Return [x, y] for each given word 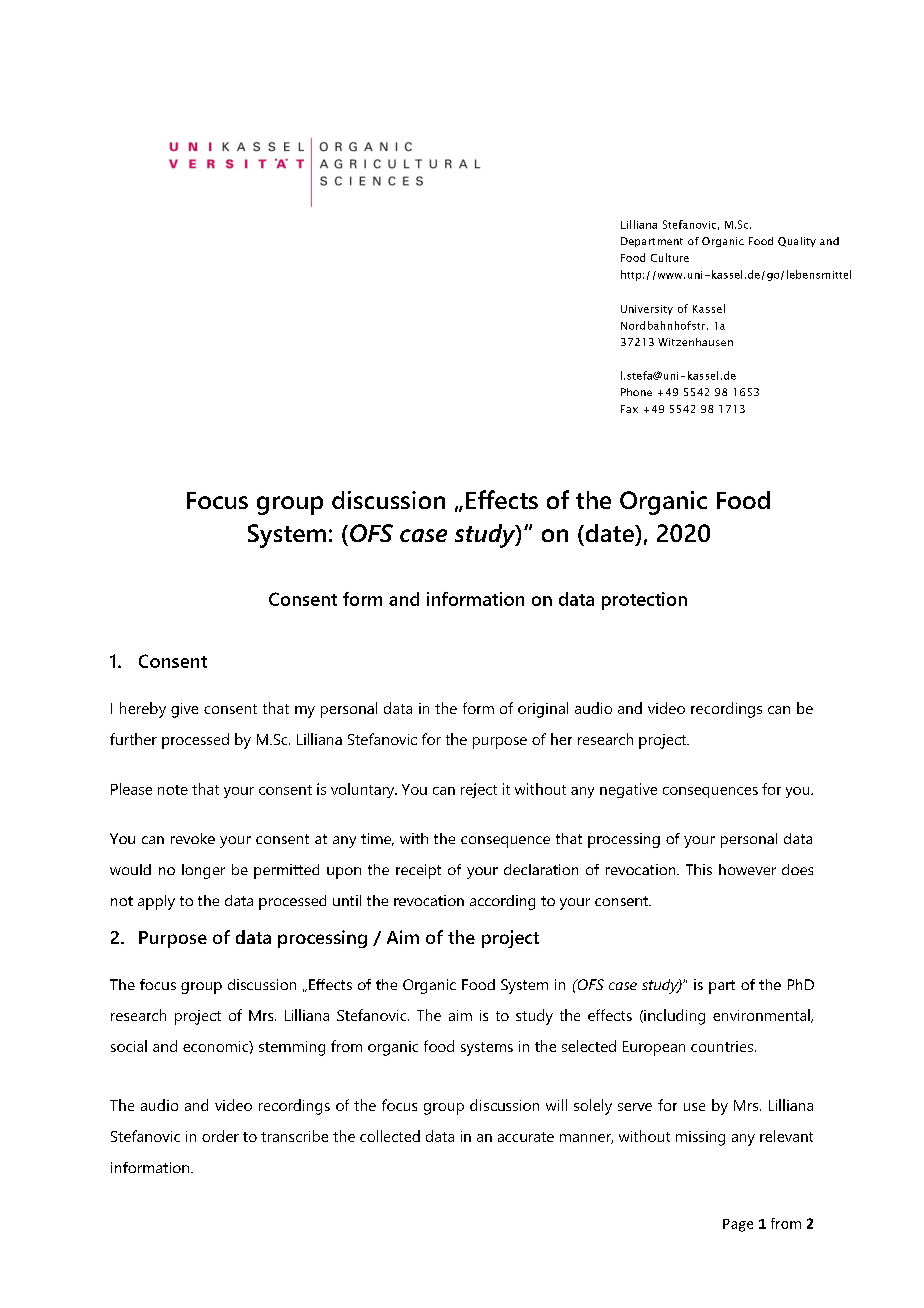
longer [203, 871]
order [220, 1136]
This [699, 869]
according [502, 902]
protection [644, 601]
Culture [670, 257]
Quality [797, 242]
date [609, 533]
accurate [526, 1137]
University [647, 310]
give [184, 710]
